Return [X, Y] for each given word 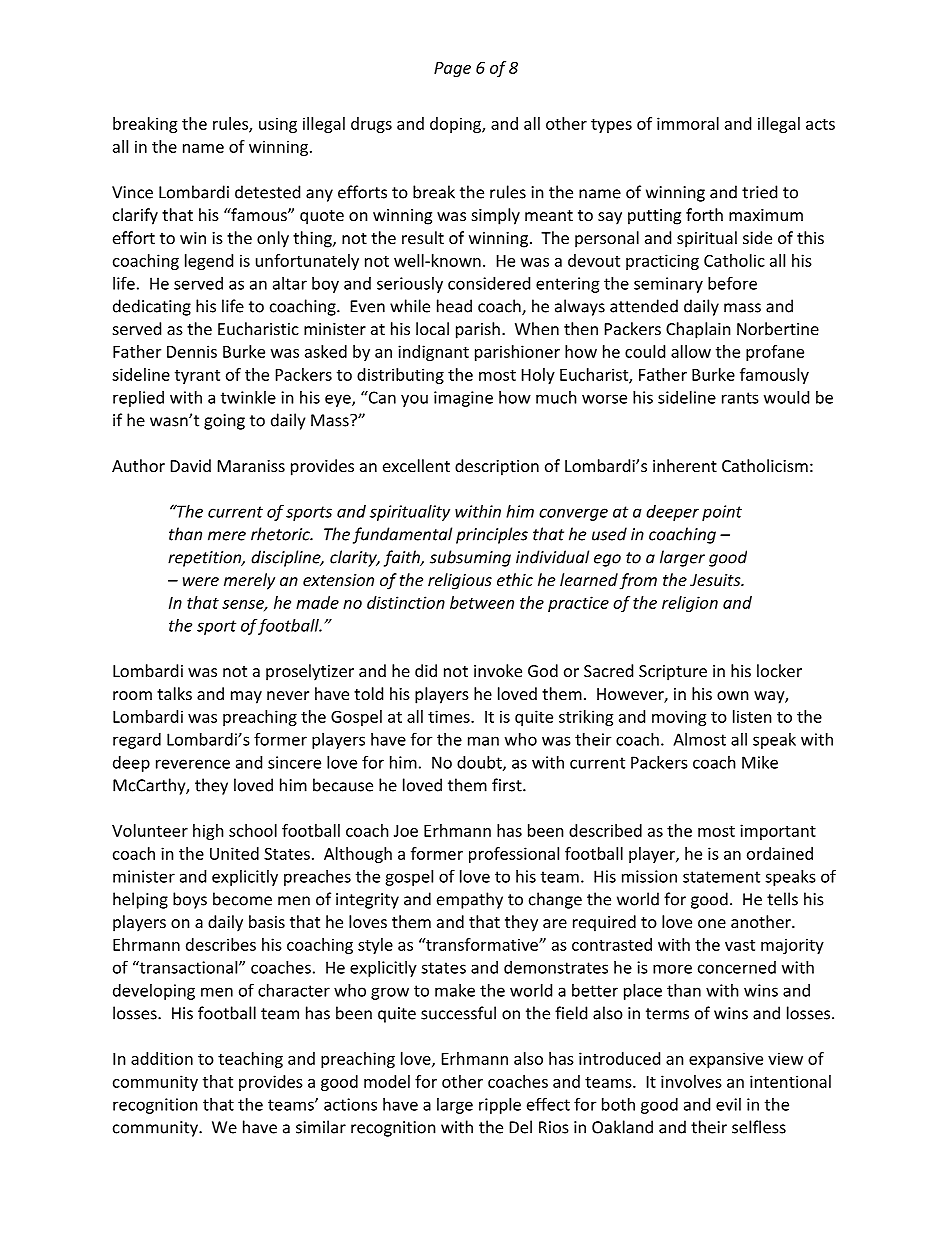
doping [456, 125]
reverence [193, 764]
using [278, 125]
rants [740, 398]
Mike [760, 762]
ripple [500, 1106]
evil [728, 1104]
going [224, 422]
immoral [688, 123]
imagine [463, 399]
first [508, 785]
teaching [250, 1060]
